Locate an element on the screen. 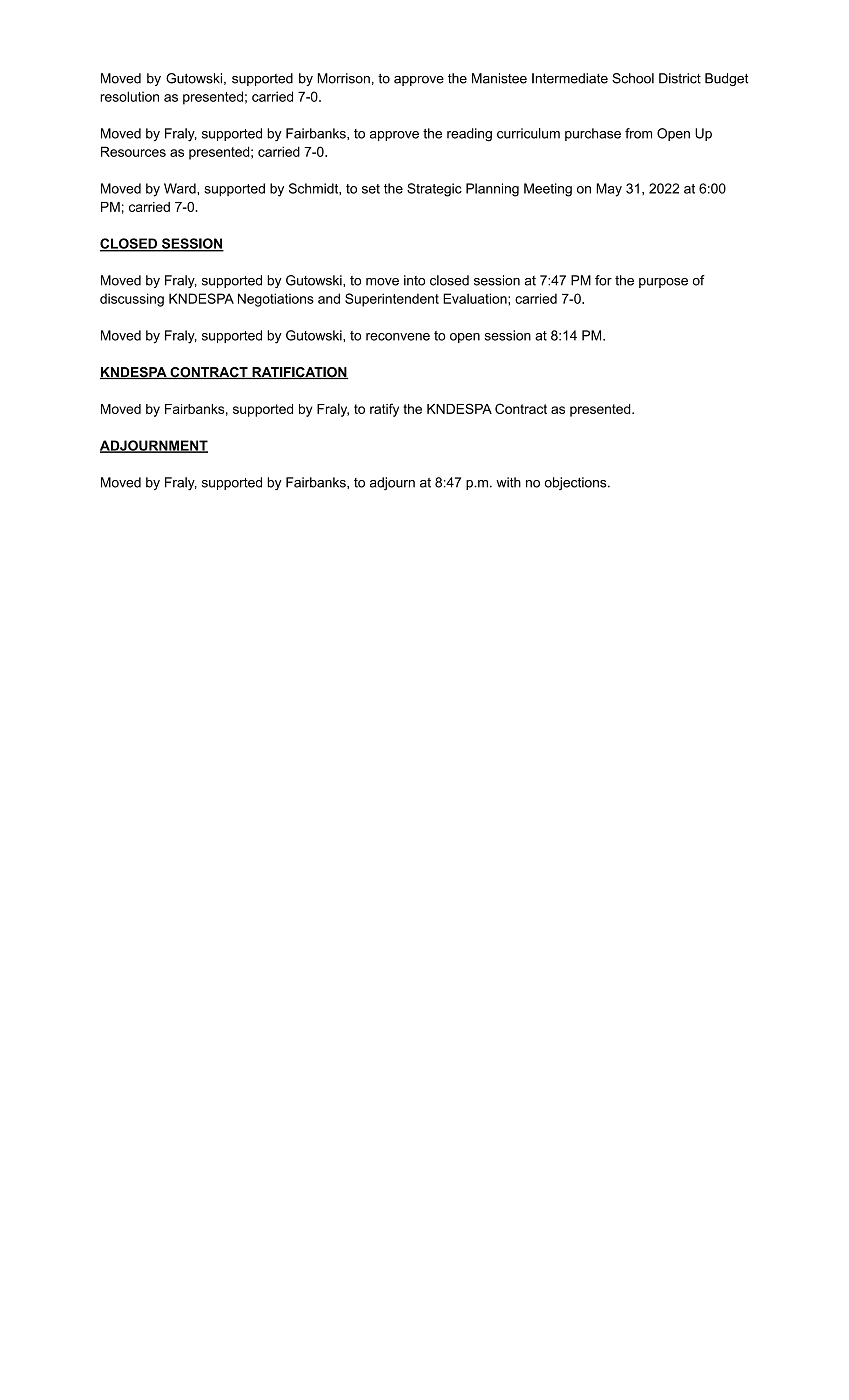 This screenshot has width=849, height=1400. Manistee is located at coordinates (499, 78).
